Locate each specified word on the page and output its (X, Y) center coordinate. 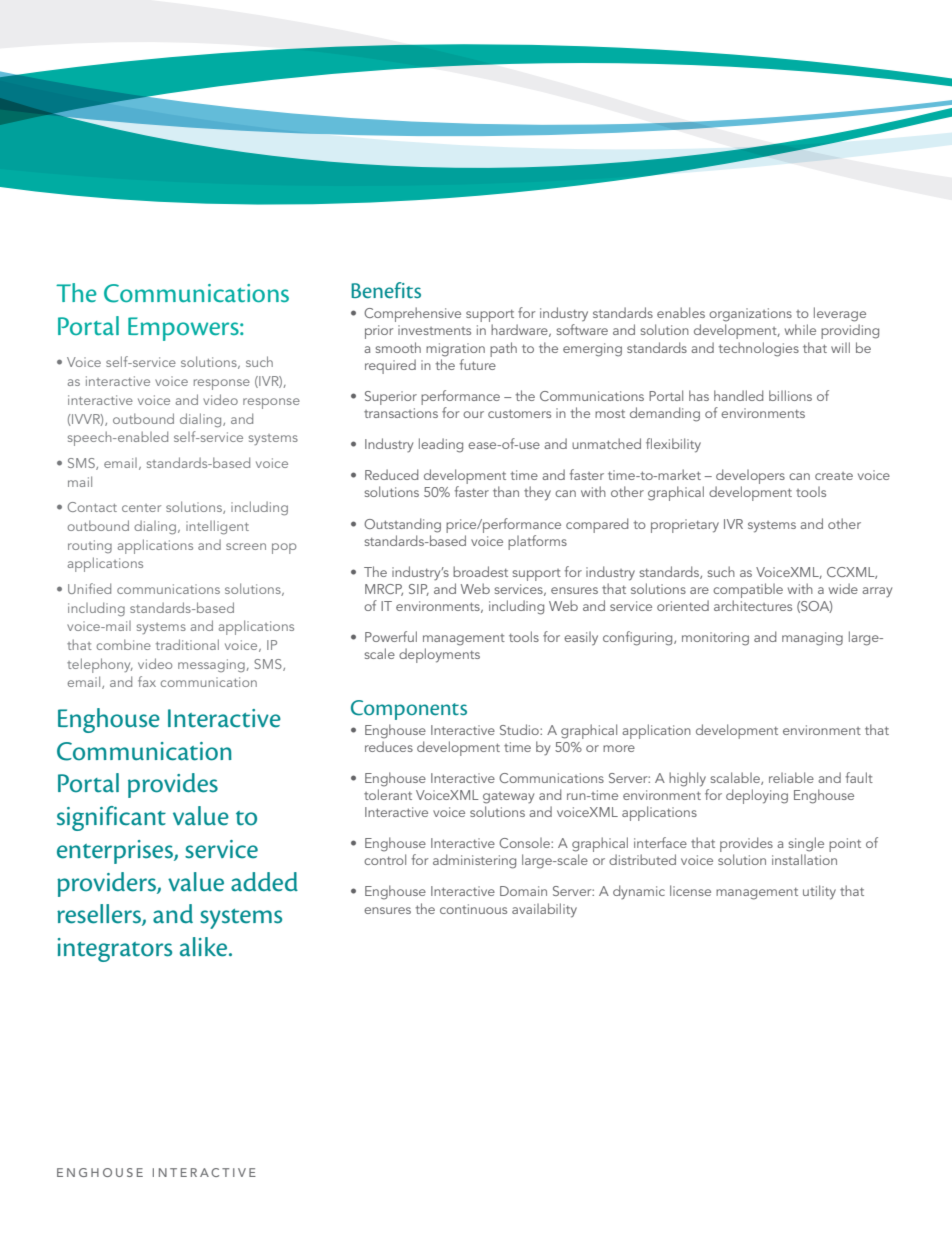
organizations (750, 315)
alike (205, 947)
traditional (187, 644)
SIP (419, 590)
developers (750, 478)
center (141, 508)
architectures (753, 605)
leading (441, 445)
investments (434, 330)
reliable (791, 777)
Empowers (184, 329)
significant (111, 818)
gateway (508, 798)
